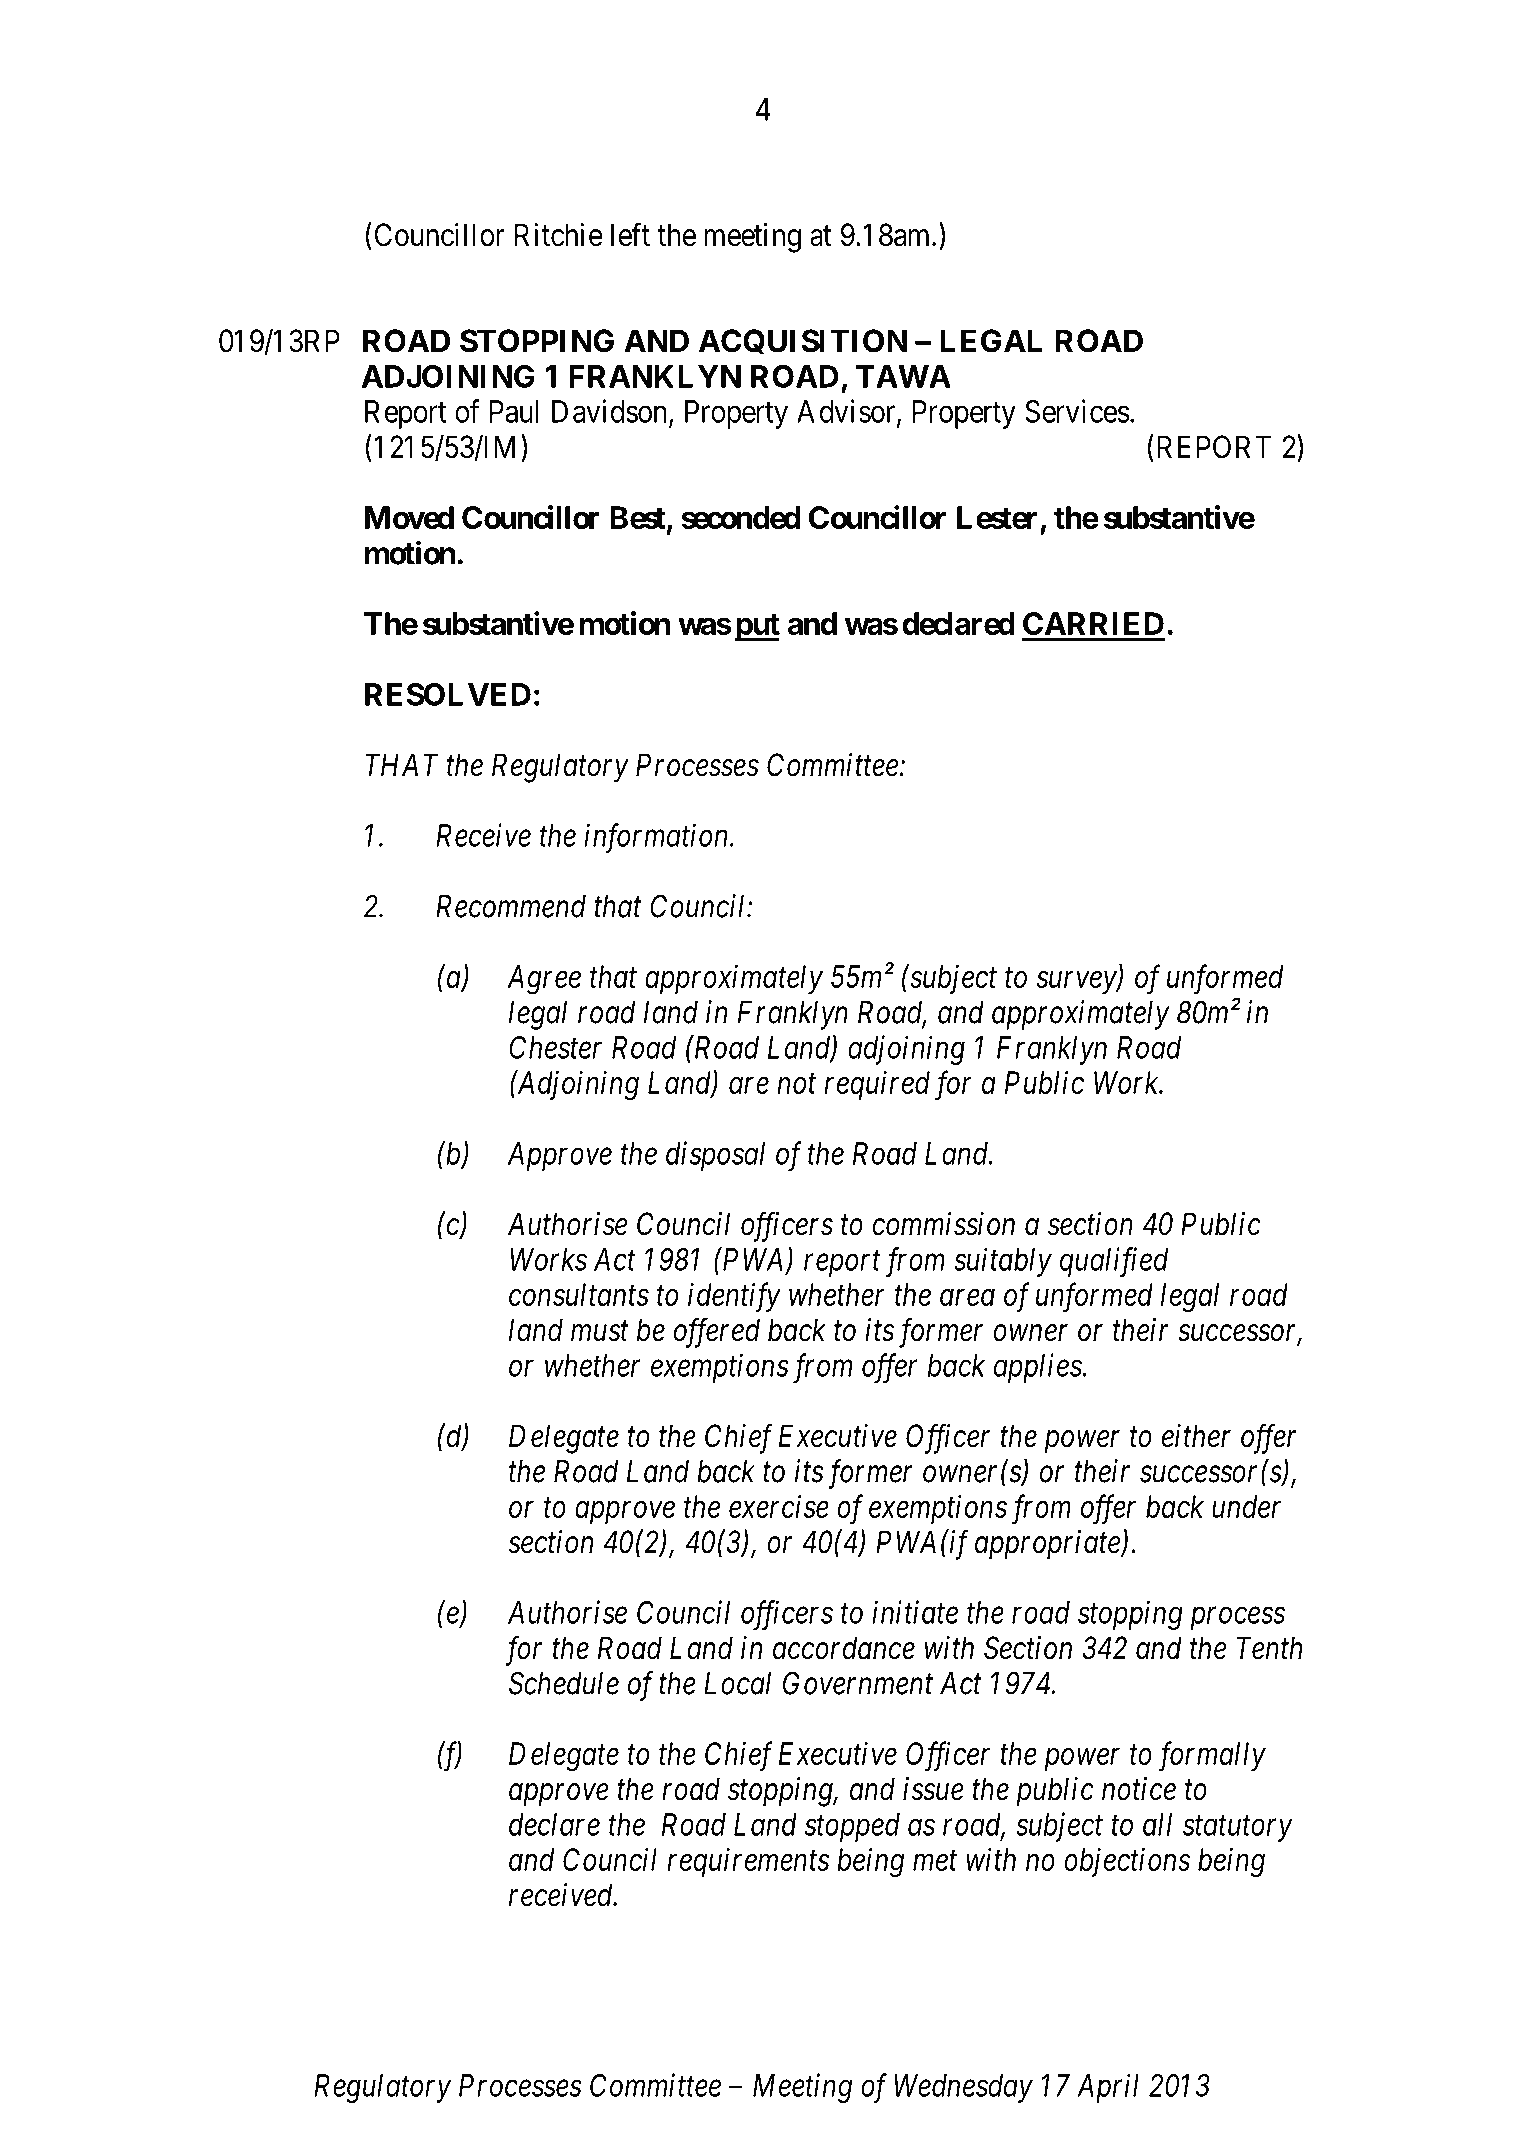 The width and height of the image is (1523, 2155). I want to click on ACQUISITION, so click(803, 341).
